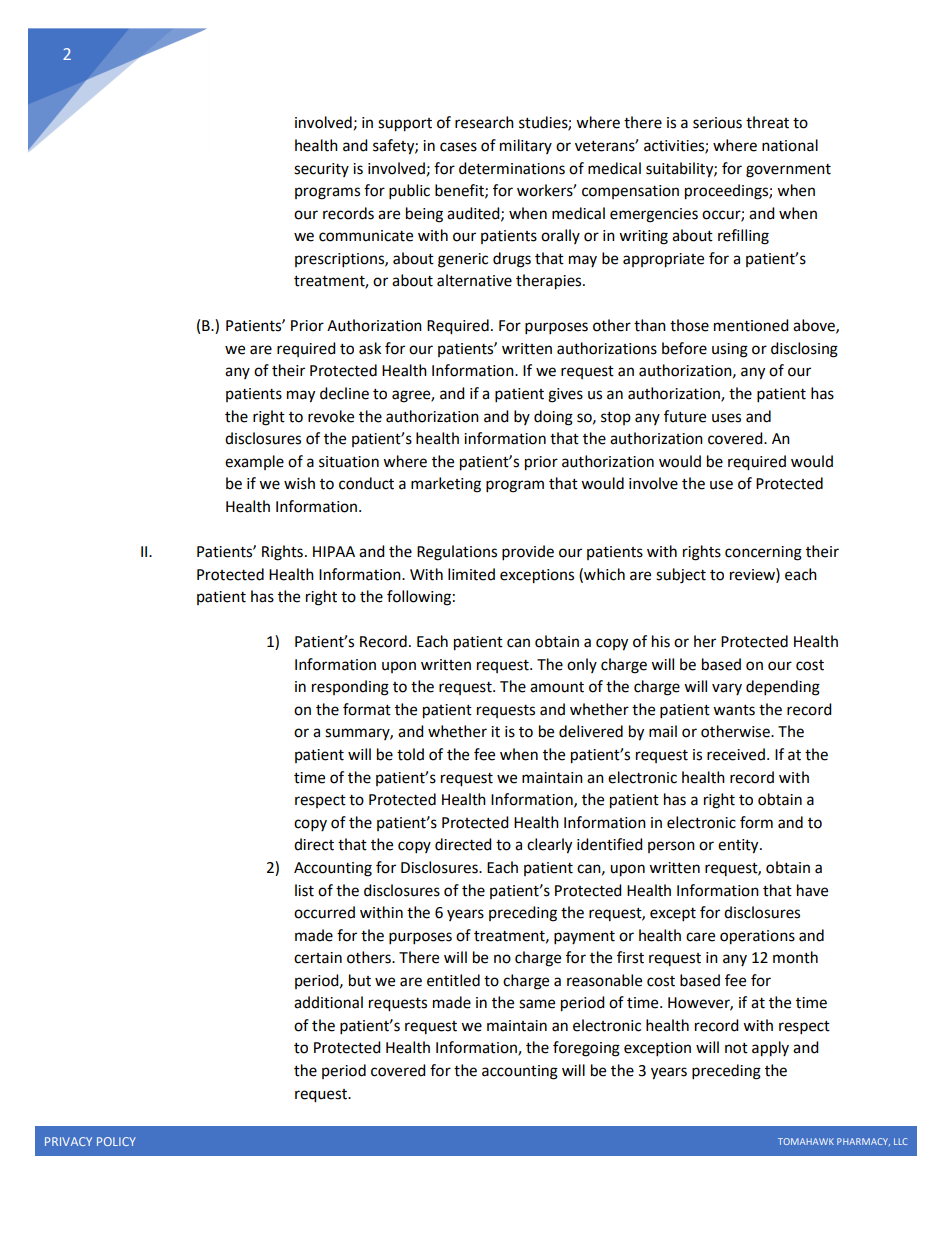 This screenshot has width=952, height=1233. What do you see at coordinates (116, 1141) in the screenshot?
I see `POLICY` at bounding box center [116, 1141].
